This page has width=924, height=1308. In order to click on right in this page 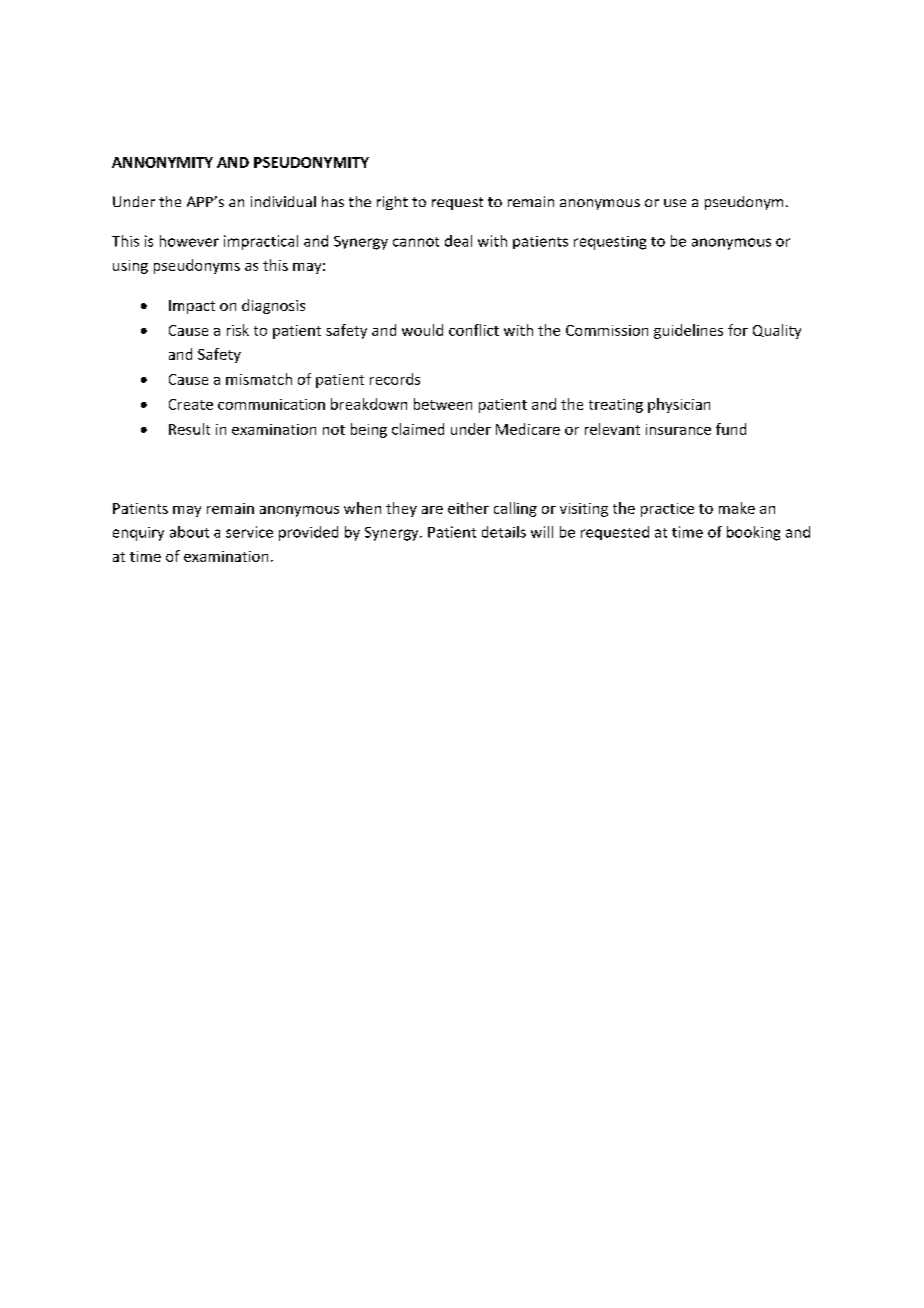, I will do `click(392, 203)`.
